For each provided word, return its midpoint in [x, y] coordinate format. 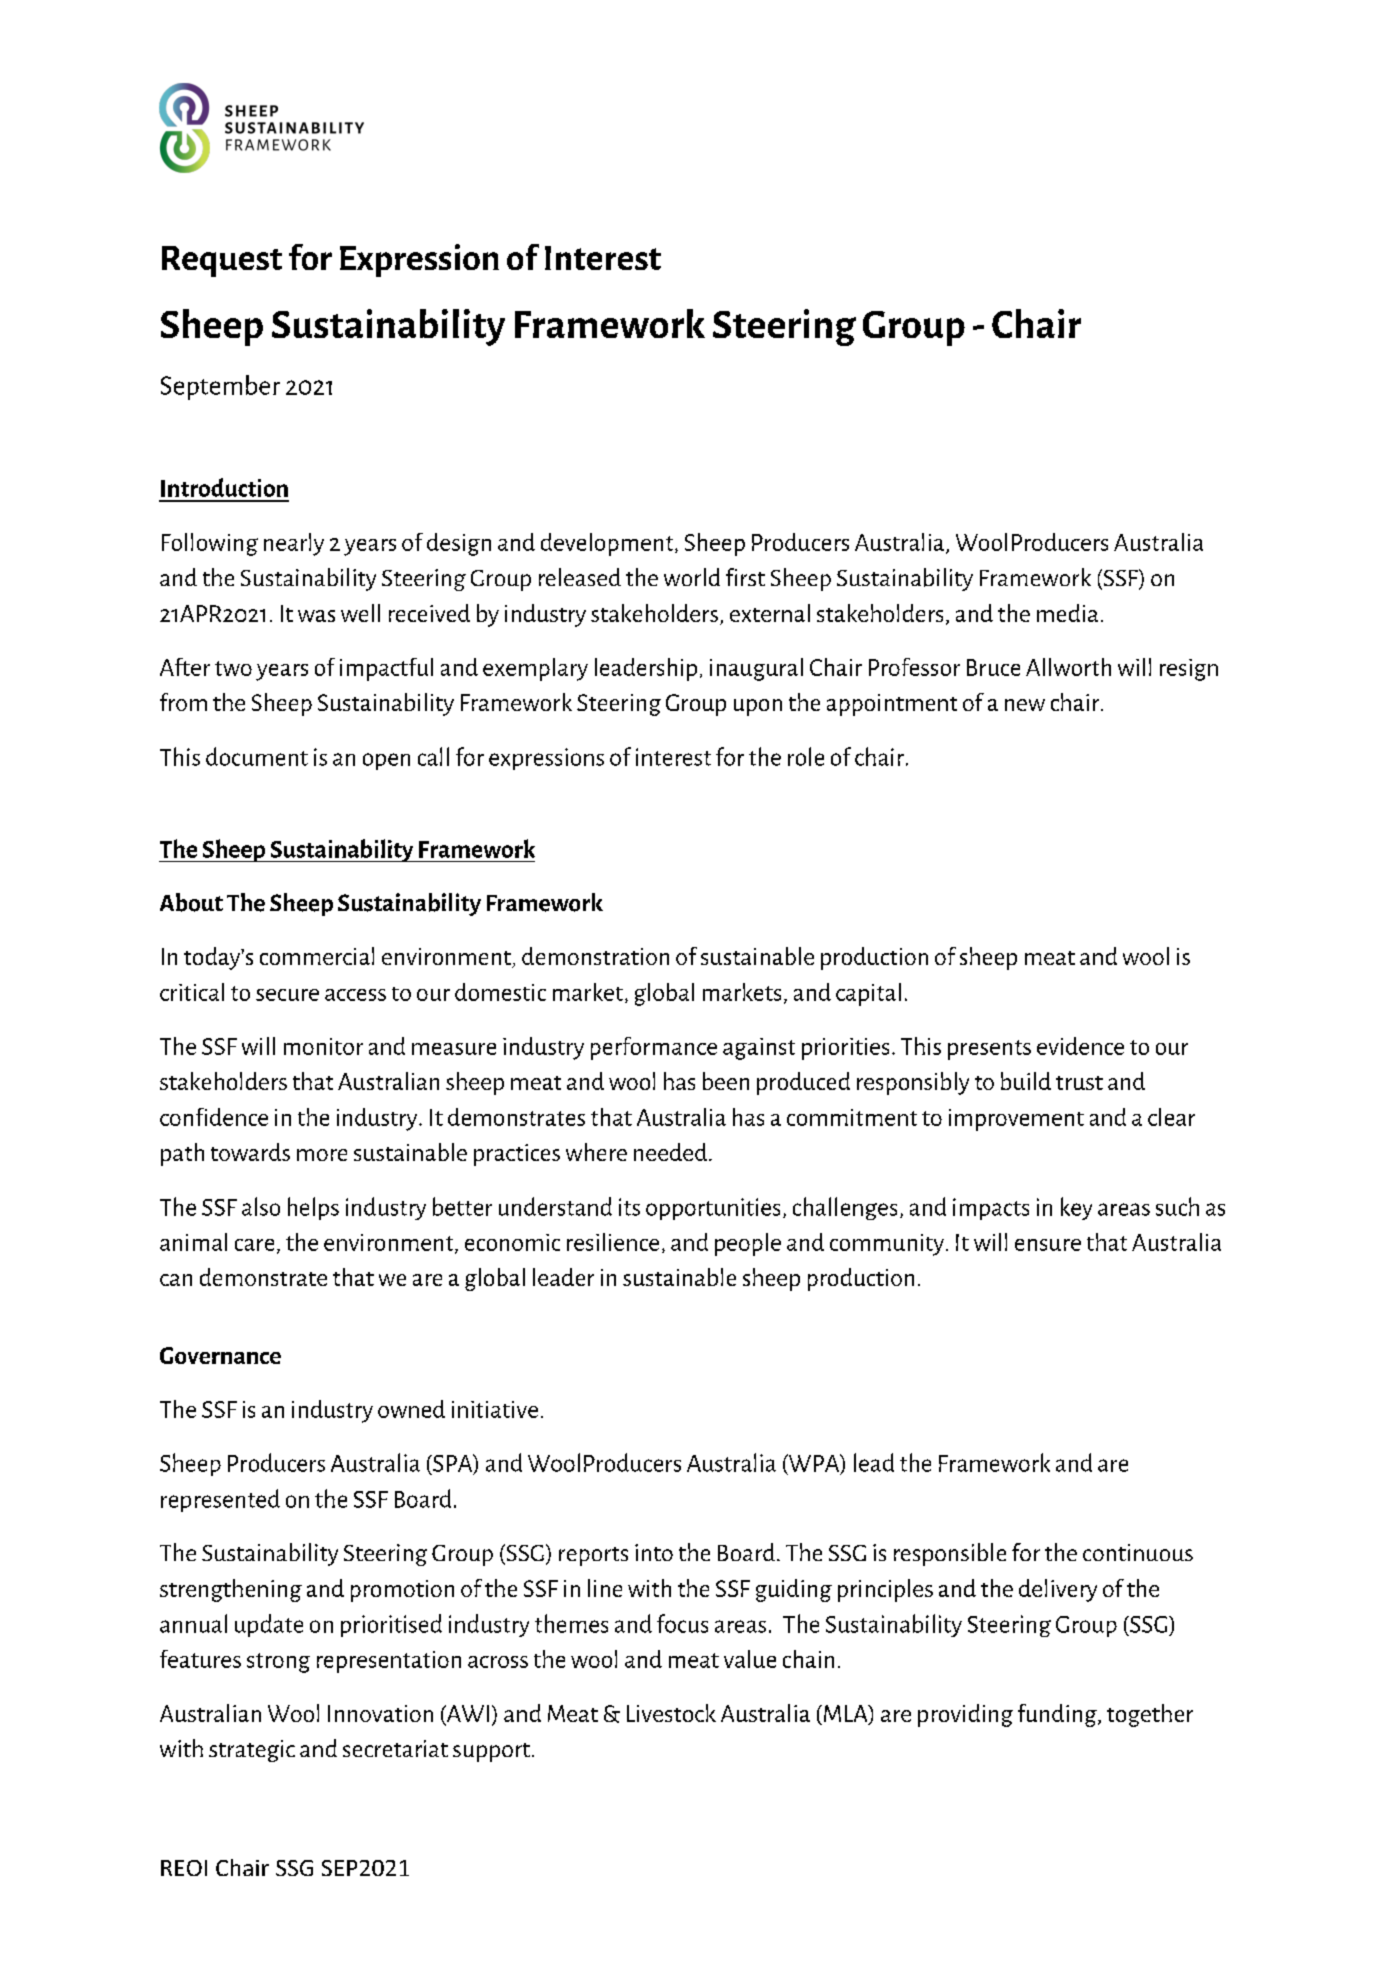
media [1067, 613]
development [608, 544]
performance [654, 1048]
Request [222, 261]
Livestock [671, 1713]
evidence [1080, 1046]
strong [278, 1663]
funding [1058, 1715]
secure [287, 995]
